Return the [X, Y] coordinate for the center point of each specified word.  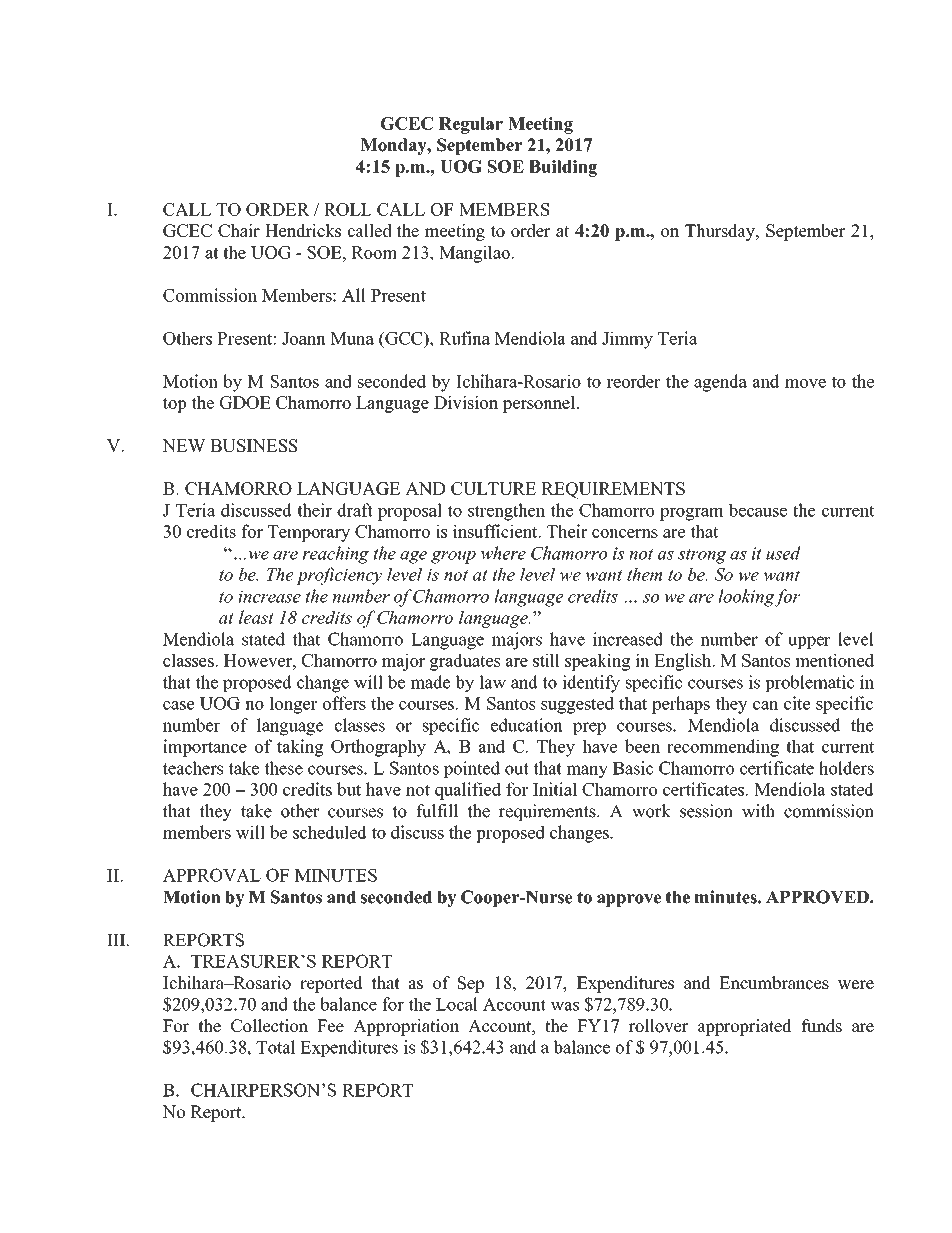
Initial [555, 789]
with [758, 811]
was [564, 1006]
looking [746, 598]
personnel [540, 404]
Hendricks [303, 230]
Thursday [721, 232]
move [805, 383]
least [256, 617]
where [503, 553]
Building [563, 168]
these [283, 768]
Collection [269, 1026]
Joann [304, 338]
